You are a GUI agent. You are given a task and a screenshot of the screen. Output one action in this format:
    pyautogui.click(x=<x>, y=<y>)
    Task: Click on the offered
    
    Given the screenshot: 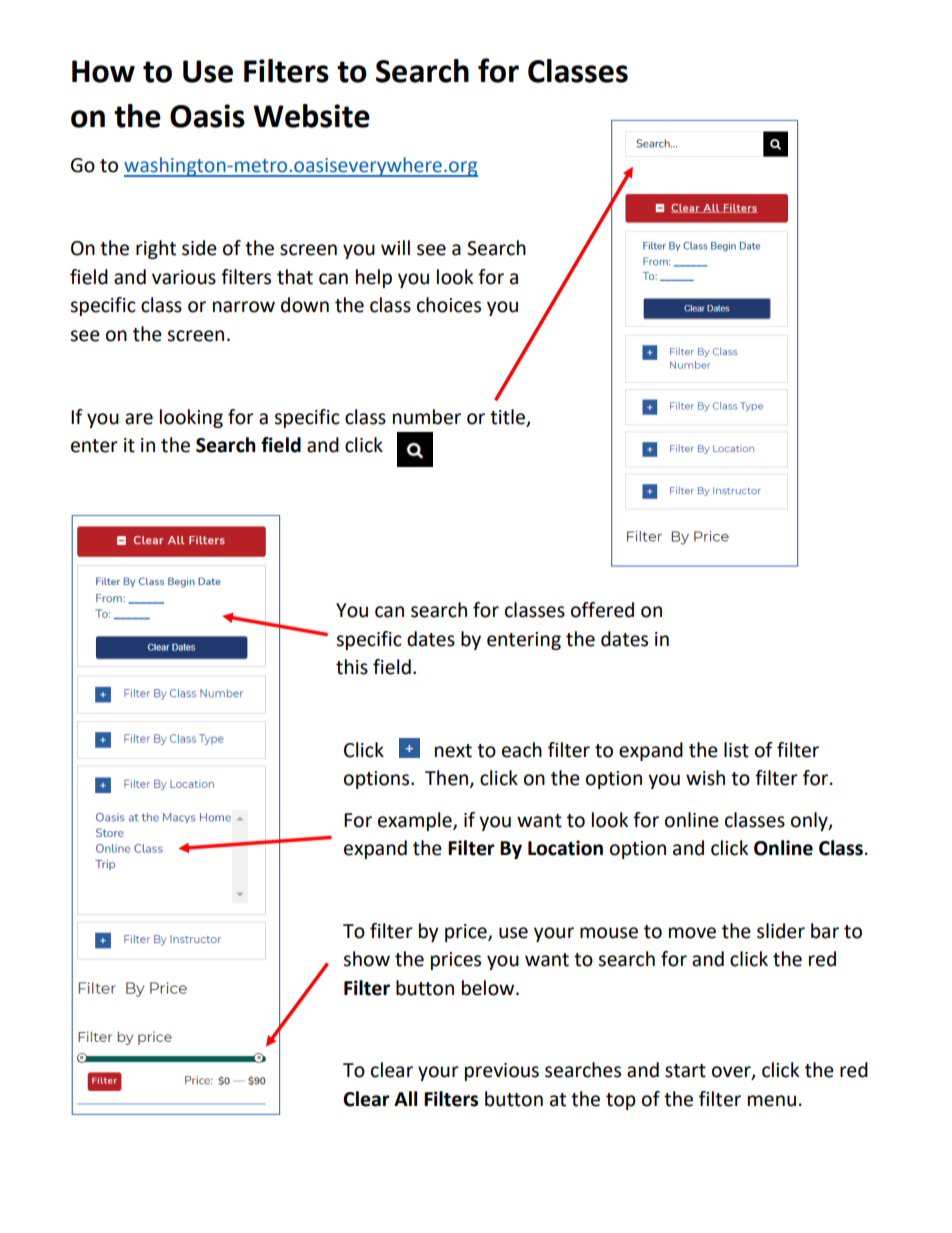 What is the action you would take?
    pyautogui.click(x=602, y=610)
